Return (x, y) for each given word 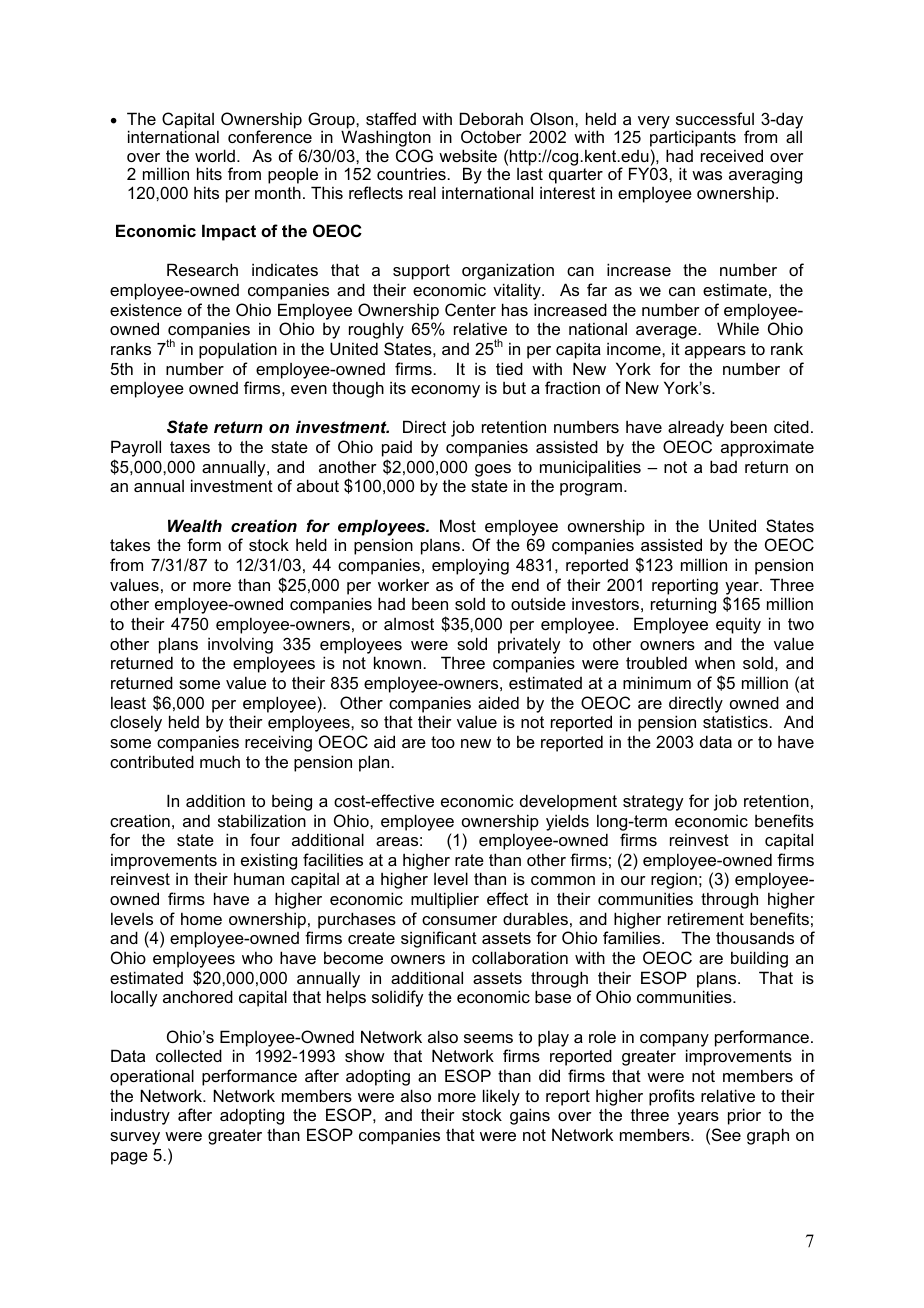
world (215, 155)
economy (445, 391)
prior (744, 1116)
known (399, 662)
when (715, 662)
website (468, 155)
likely (501, 1097)
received (732, 155)
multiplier (445, 900)
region (674, 880)
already (696, 428)
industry (140, 1116)
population (238, 350)
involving (240, 645)
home (201, 918)
